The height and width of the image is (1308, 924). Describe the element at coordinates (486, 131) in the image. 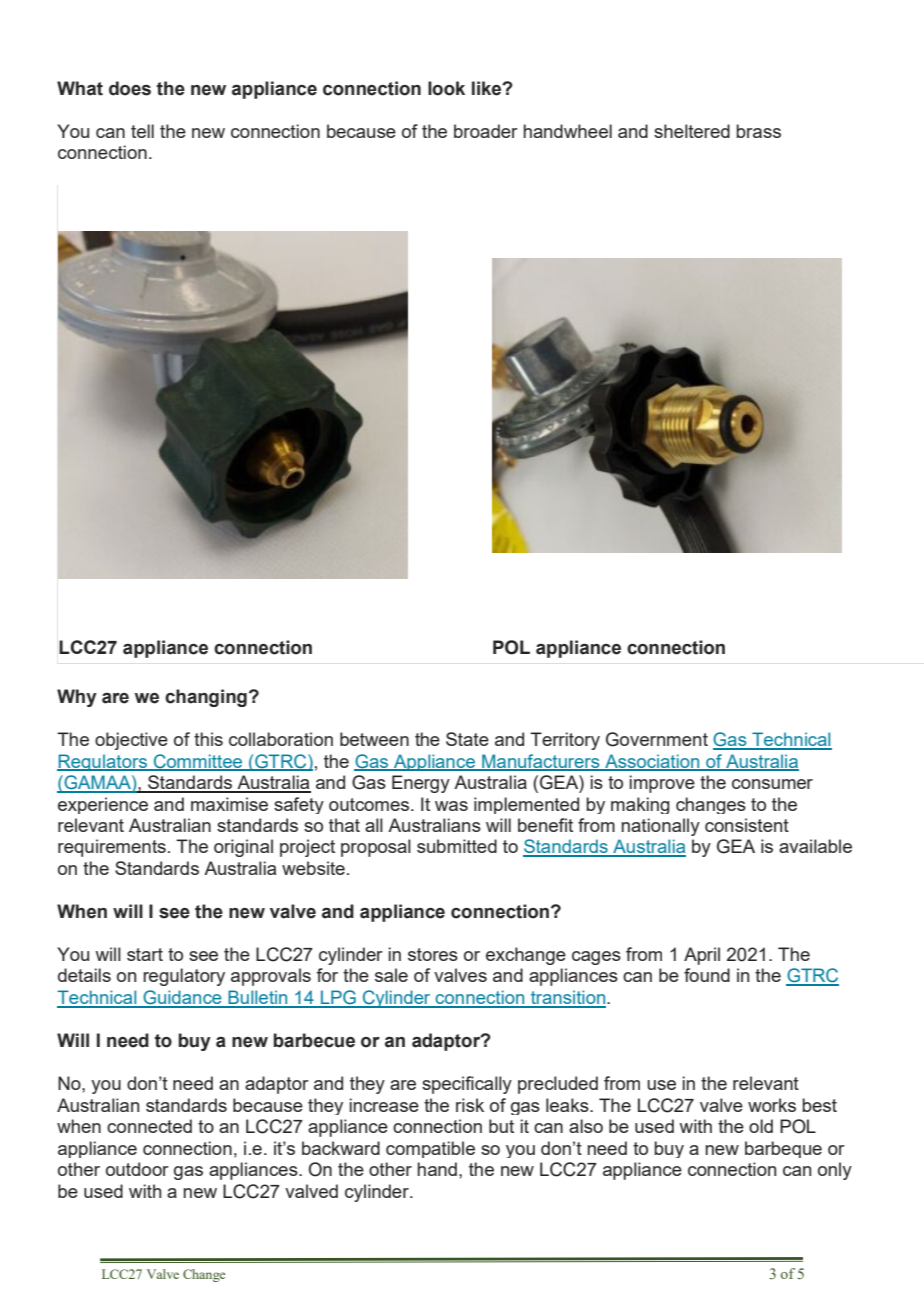

I see `broader` at that location.
